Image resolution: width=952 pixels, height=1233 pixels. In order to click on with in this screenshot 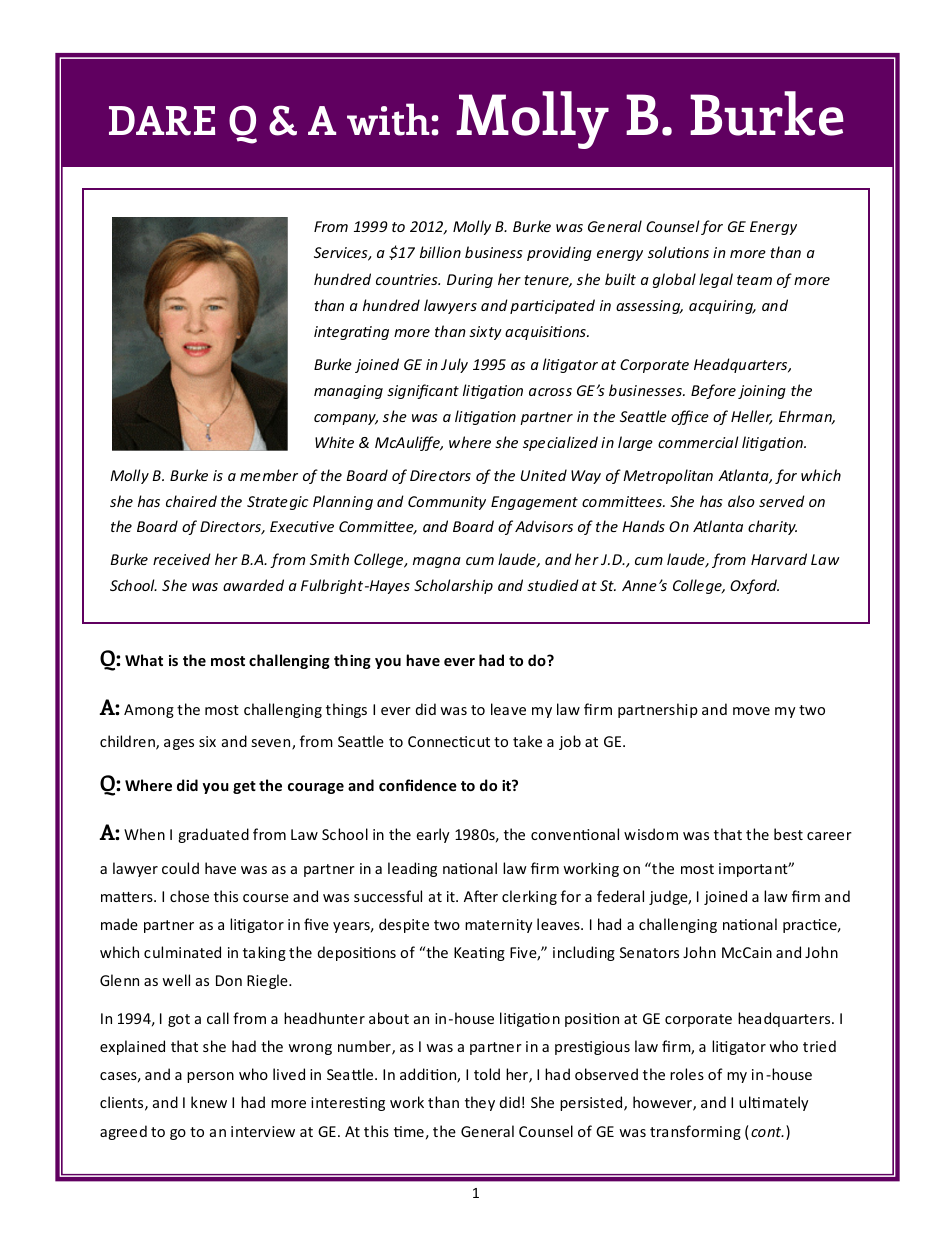, I will do `click(389, 119)`.
